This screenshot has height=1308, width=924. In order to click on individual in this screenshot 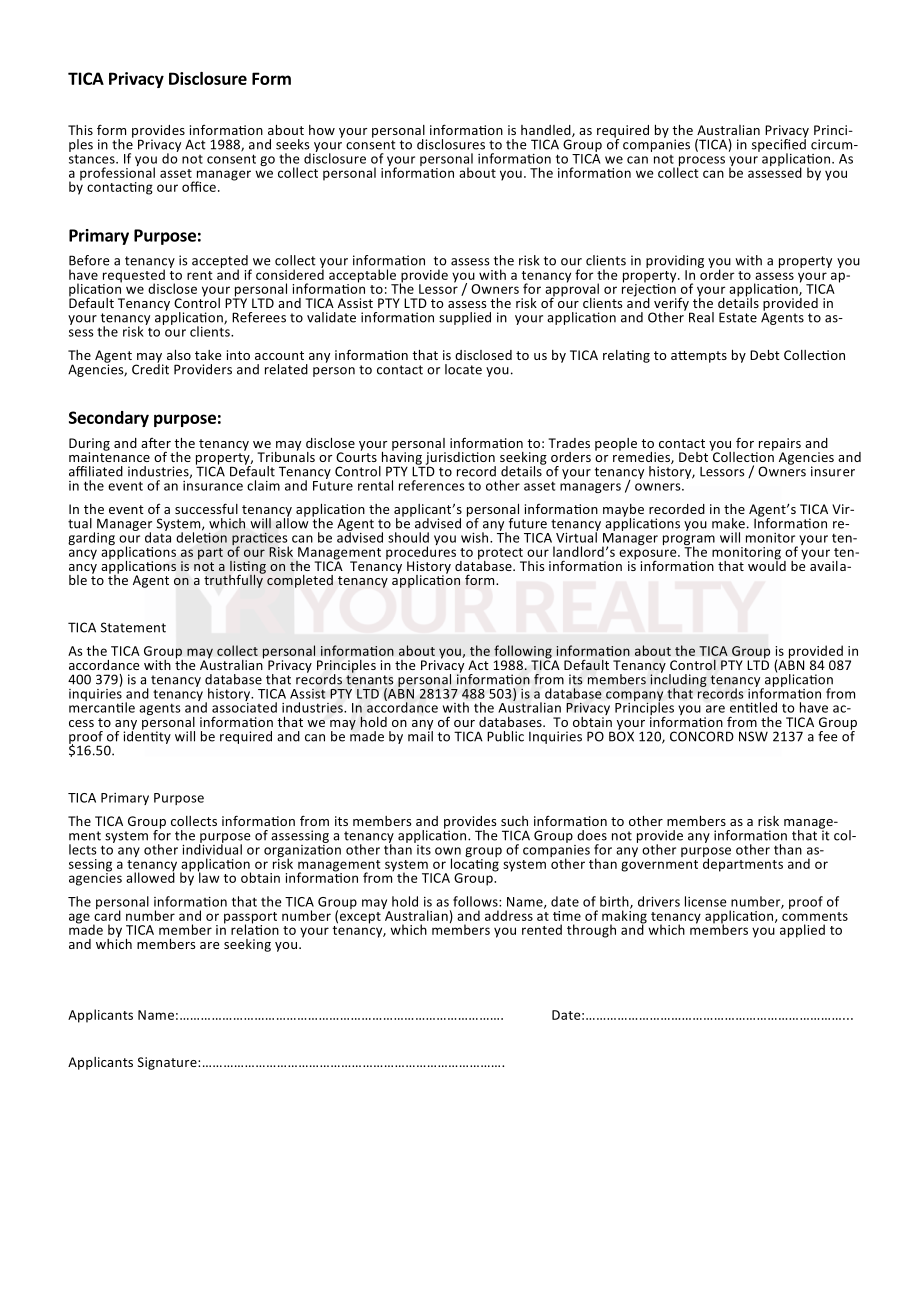, I will do `click(212, 848)`.
